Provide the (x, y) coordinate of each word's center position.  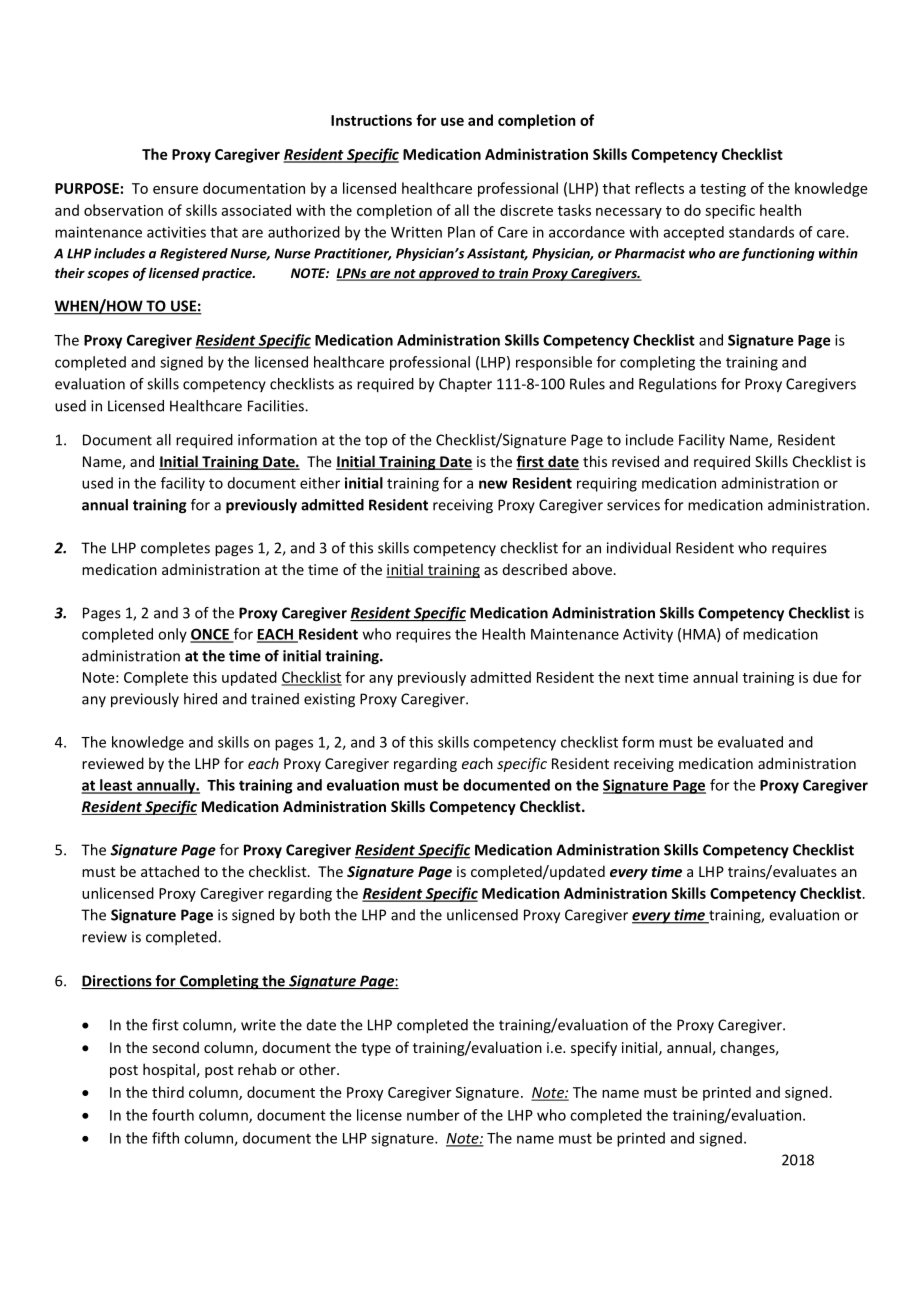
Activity (648, 635)
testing (723, 190)
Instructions (371, 120)
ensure (175, 190)
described (535, 569)
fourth (173, 1115)
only (172, 635)
